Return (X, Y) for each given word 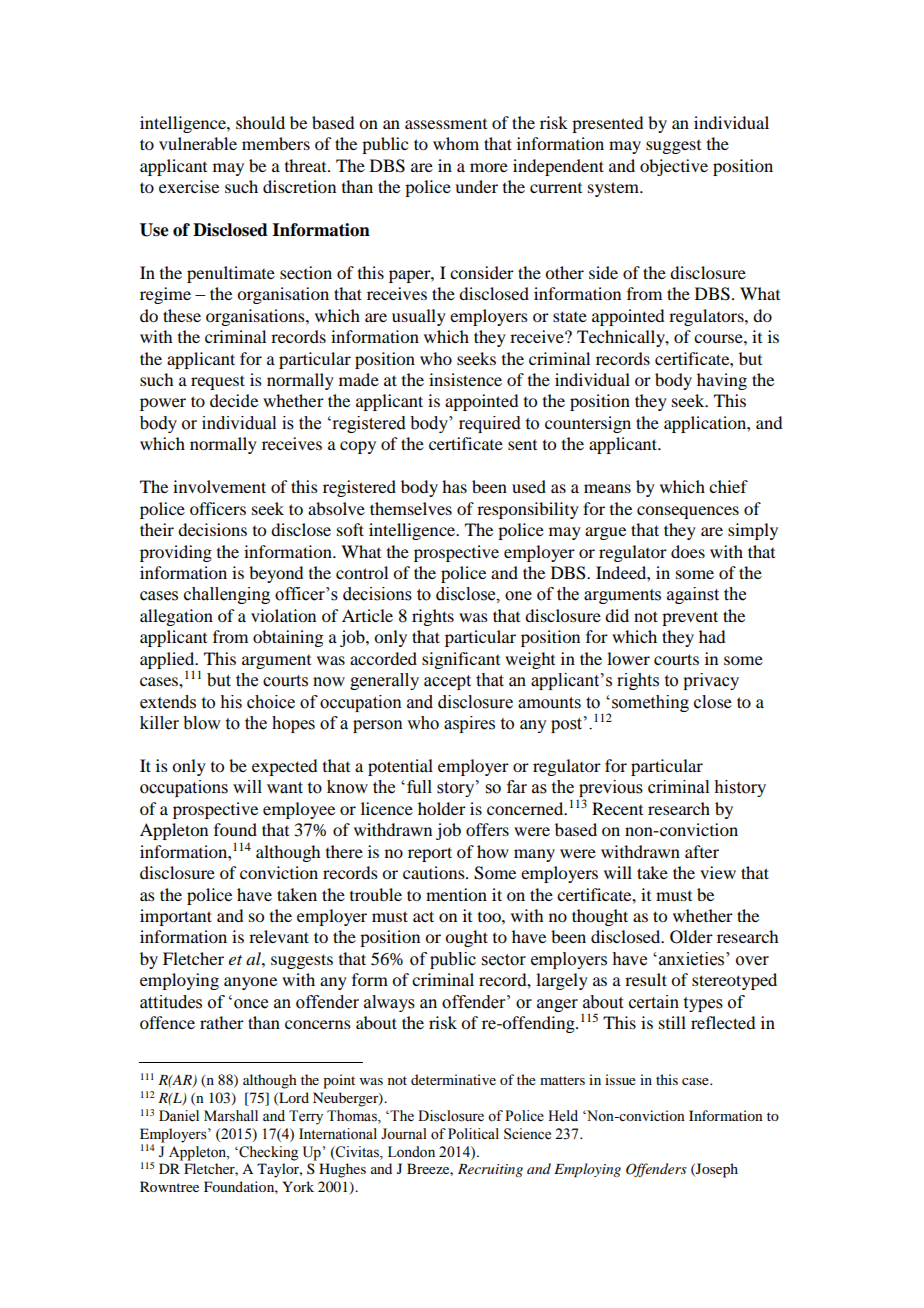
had (712, 636)
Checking (267, 1153)
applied (168, 661)
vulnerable (198, 143)
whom (456, 143)
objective (674, 167)
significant (461, 660)
